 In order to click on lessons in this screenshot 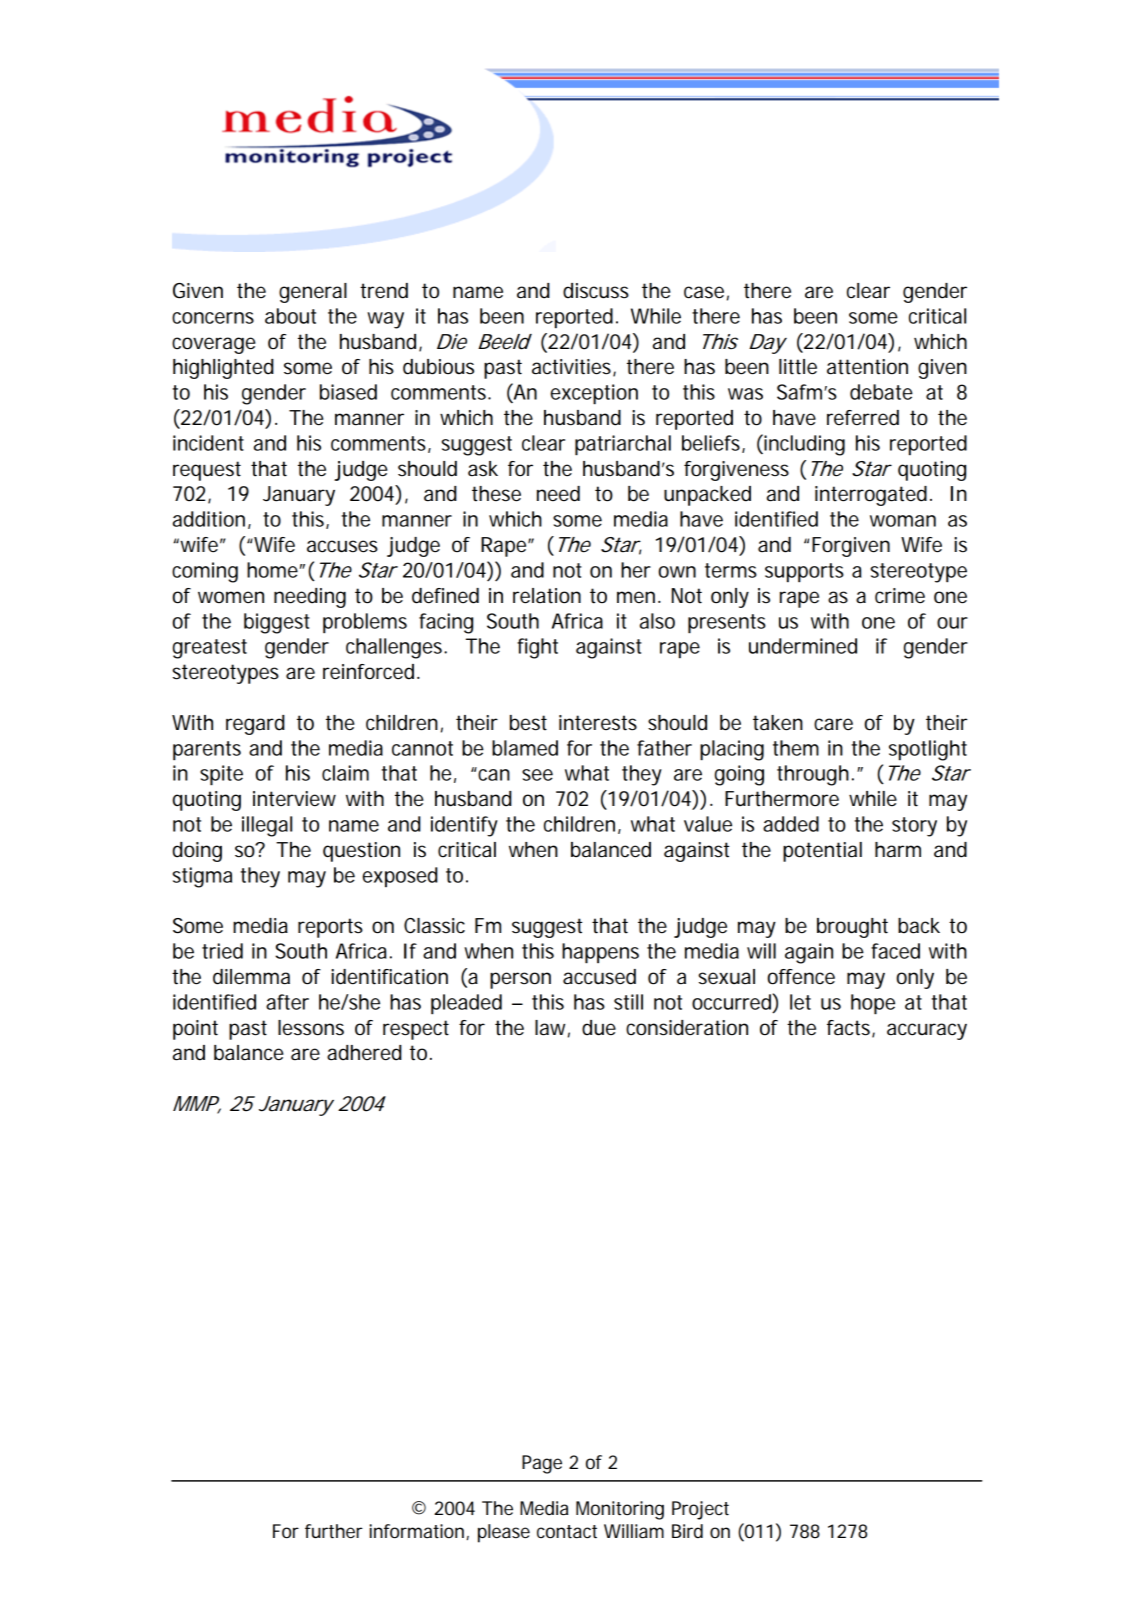, I will do `click(311, 1028)`.
